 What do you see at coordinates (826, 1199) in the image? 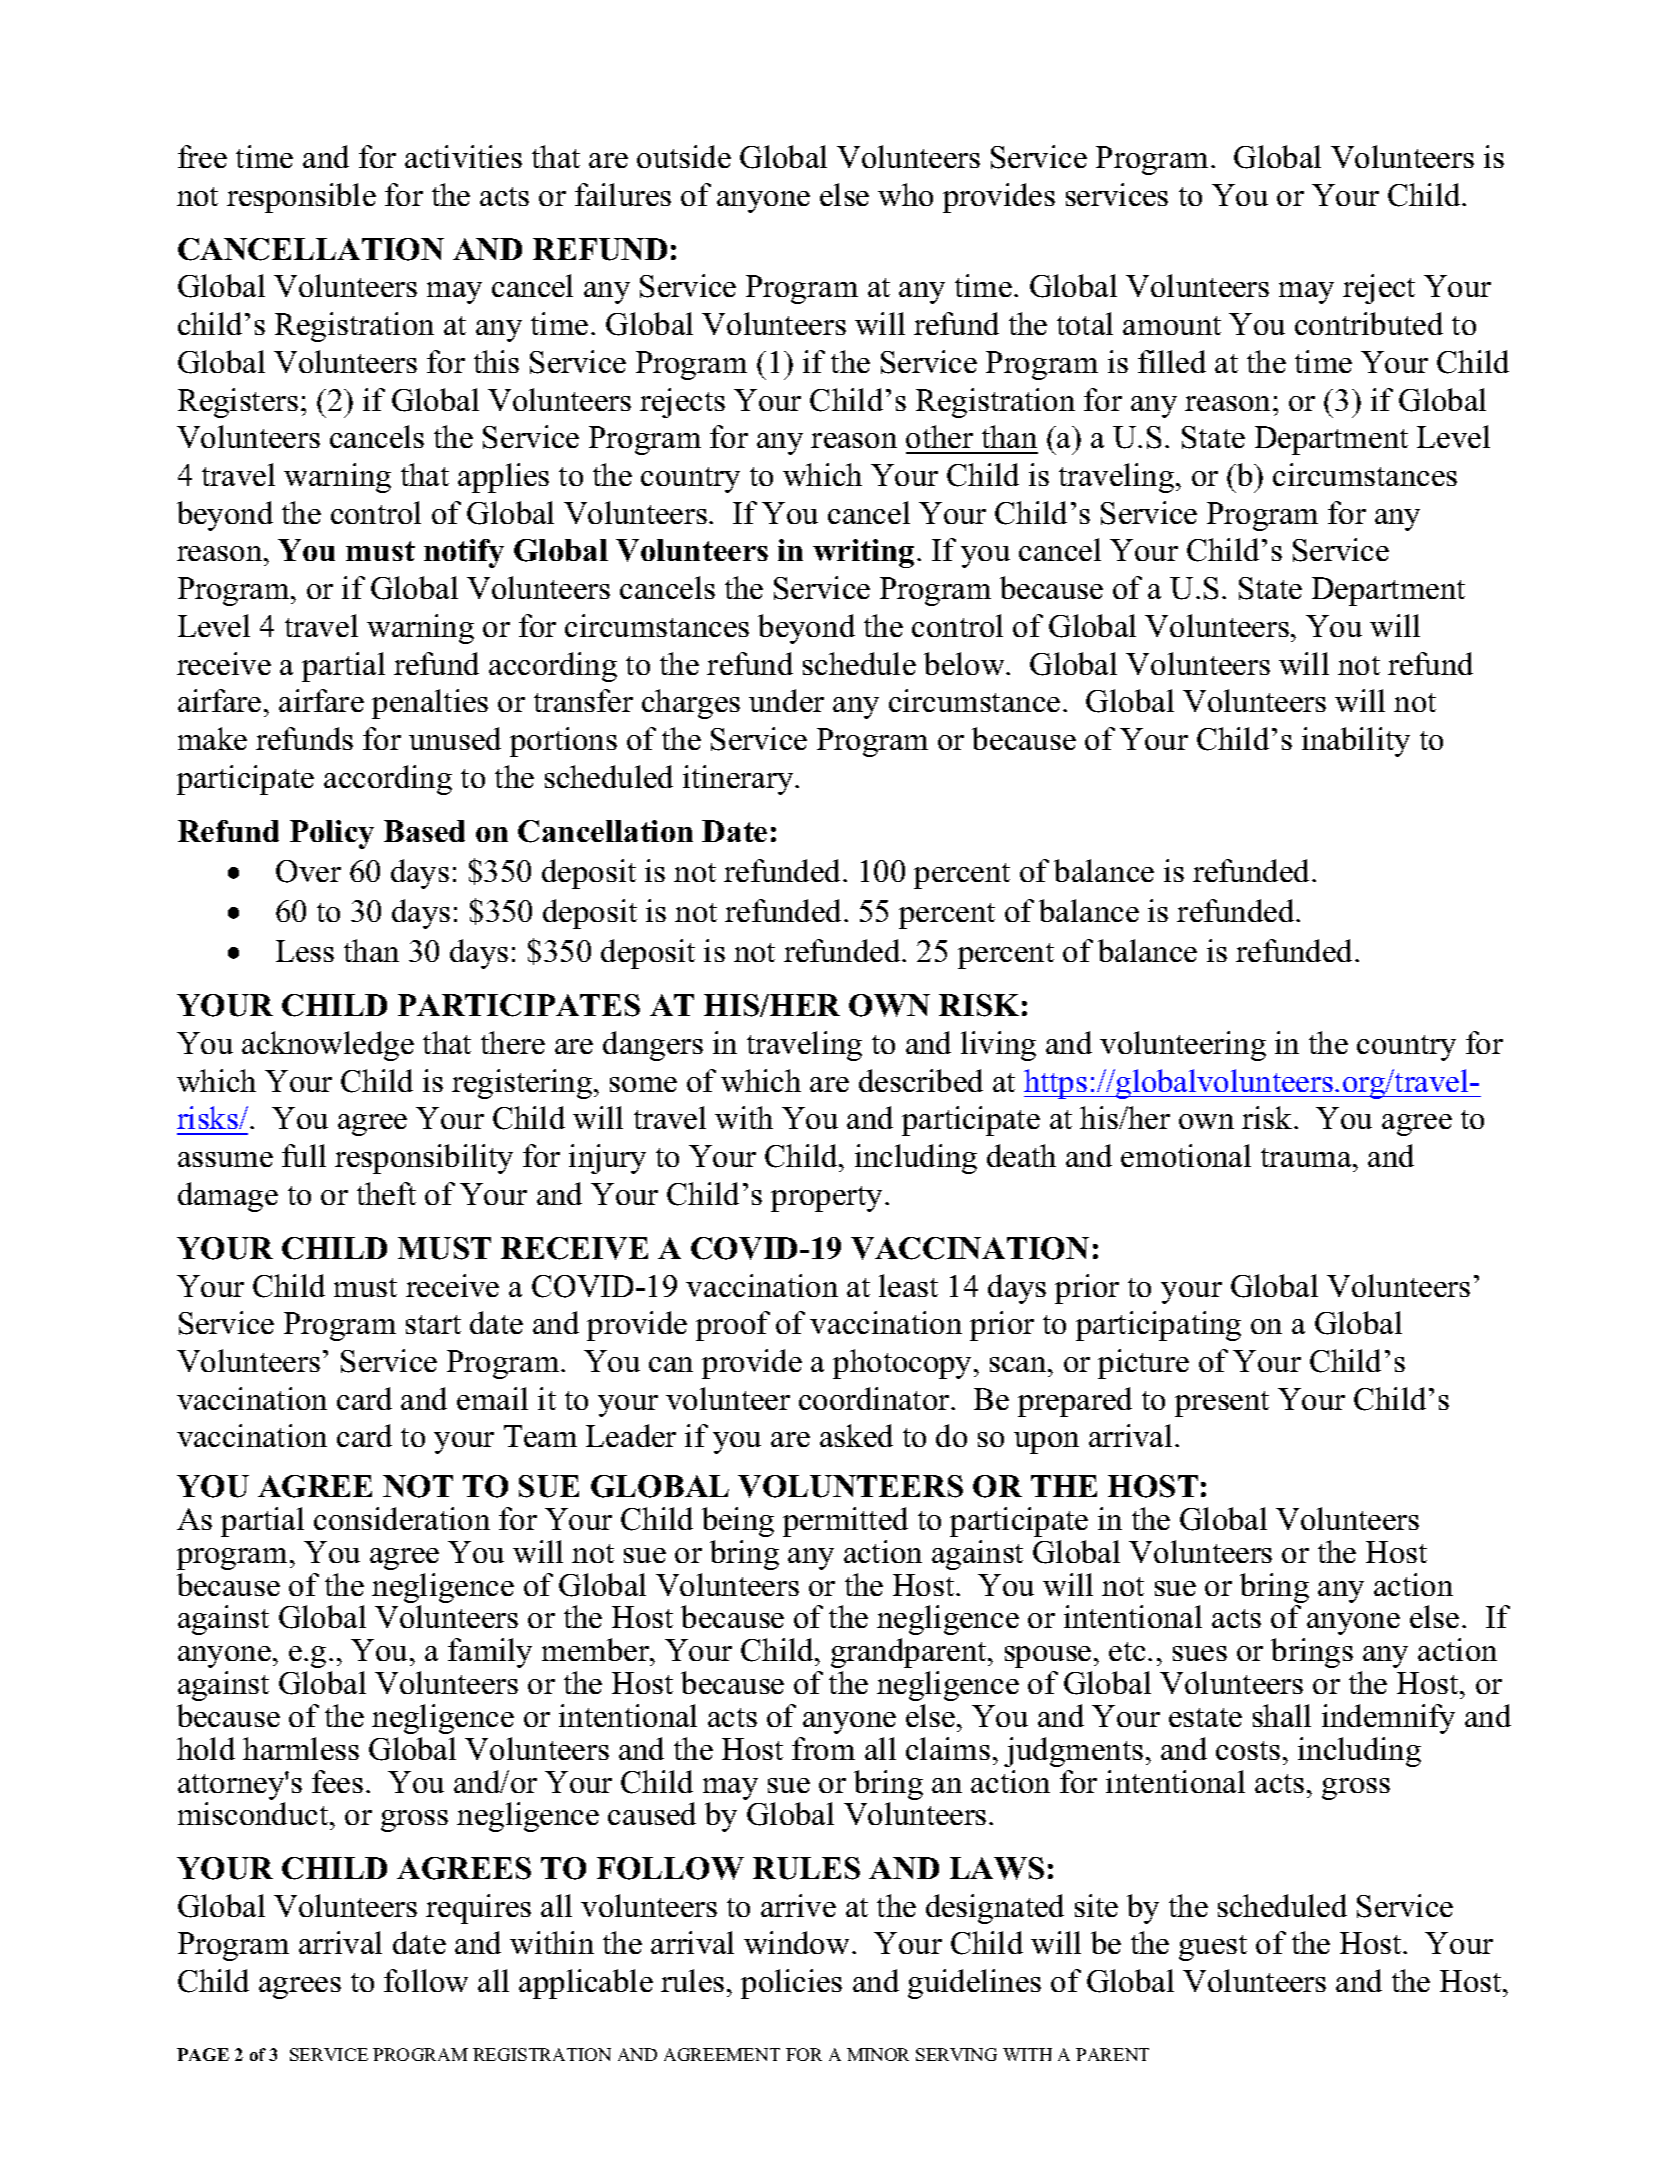
I see `property` at bounding box center [826, 1199].
